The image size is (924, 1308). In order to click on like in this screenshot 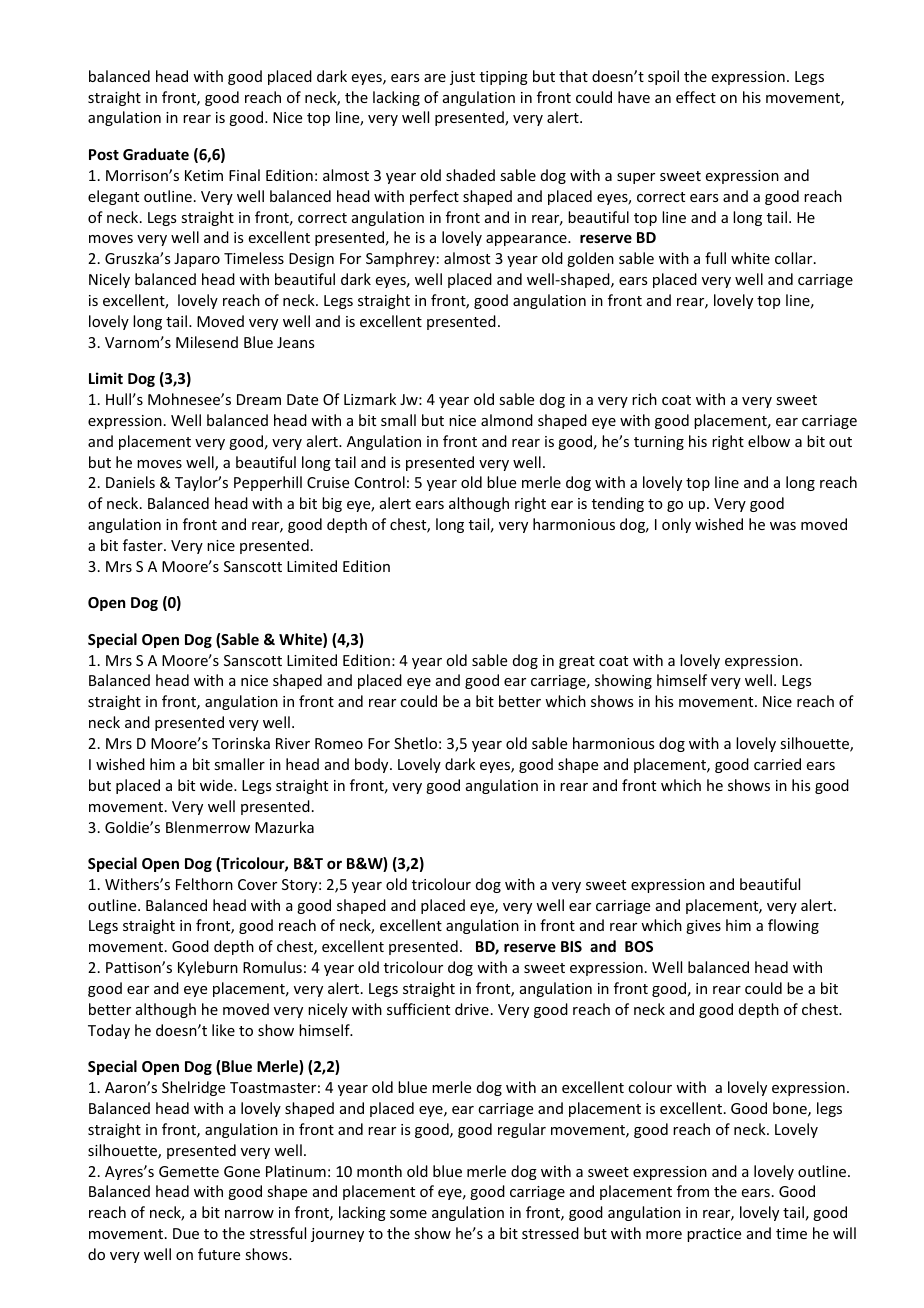, I will do `click(223, 1030)`.
